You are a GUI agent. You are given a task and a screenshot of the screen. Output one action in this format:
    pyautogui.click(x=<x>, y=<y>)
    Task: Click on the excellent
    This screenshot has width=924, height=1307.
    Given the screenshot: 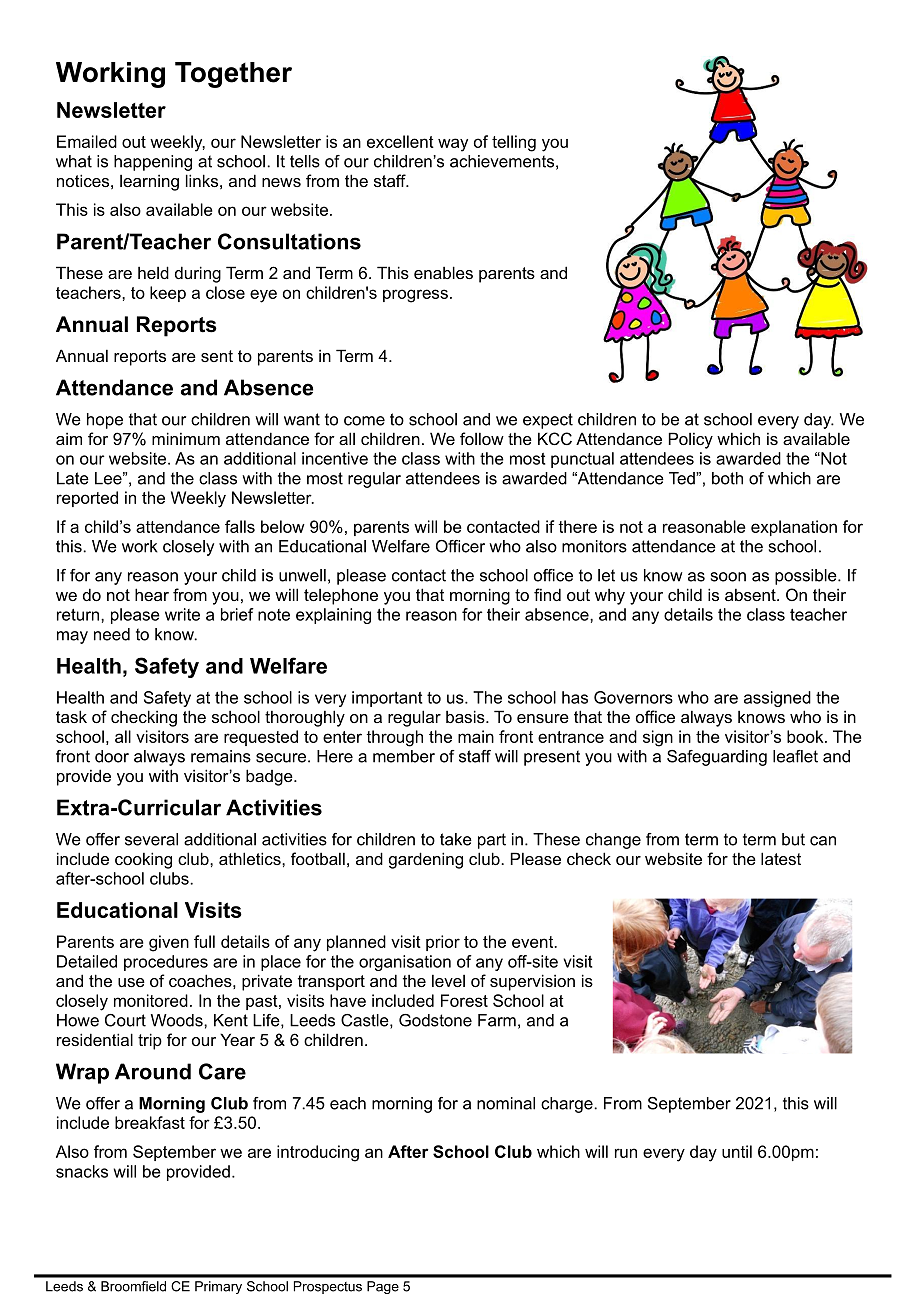 What is the action you would take?
    pyautogui.click(x=400, y=141)
